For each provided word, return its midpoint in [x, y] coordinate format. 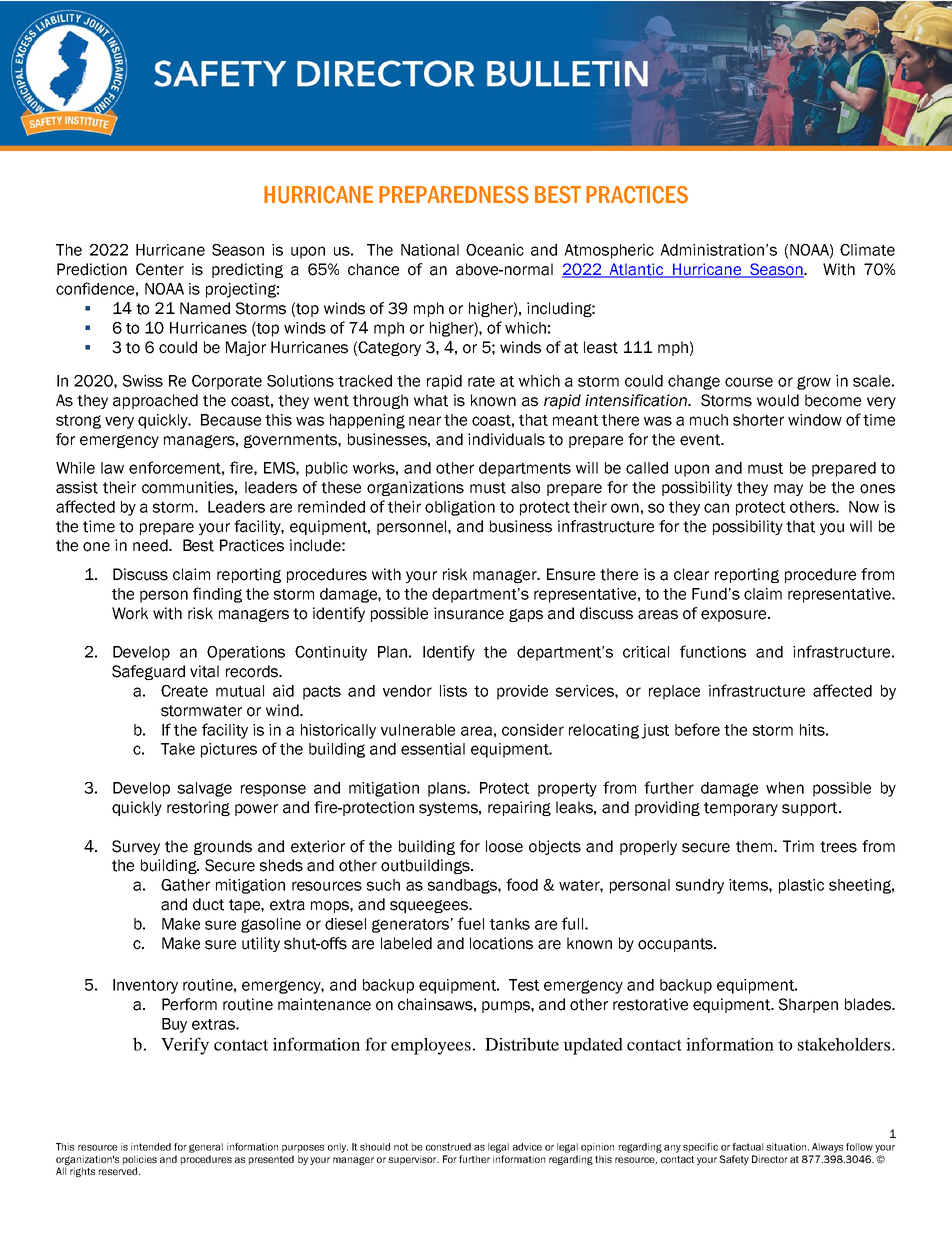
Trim [798, 846]
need [151, 545]
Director [770, 1159]
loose [504, 846]
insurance [469, 613]
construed [448, 1147]
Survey [136, 847]
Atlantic [637, 270]
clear [691, 574]
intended [151, 1147]
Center [160, 269]
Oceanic [495, 250]
